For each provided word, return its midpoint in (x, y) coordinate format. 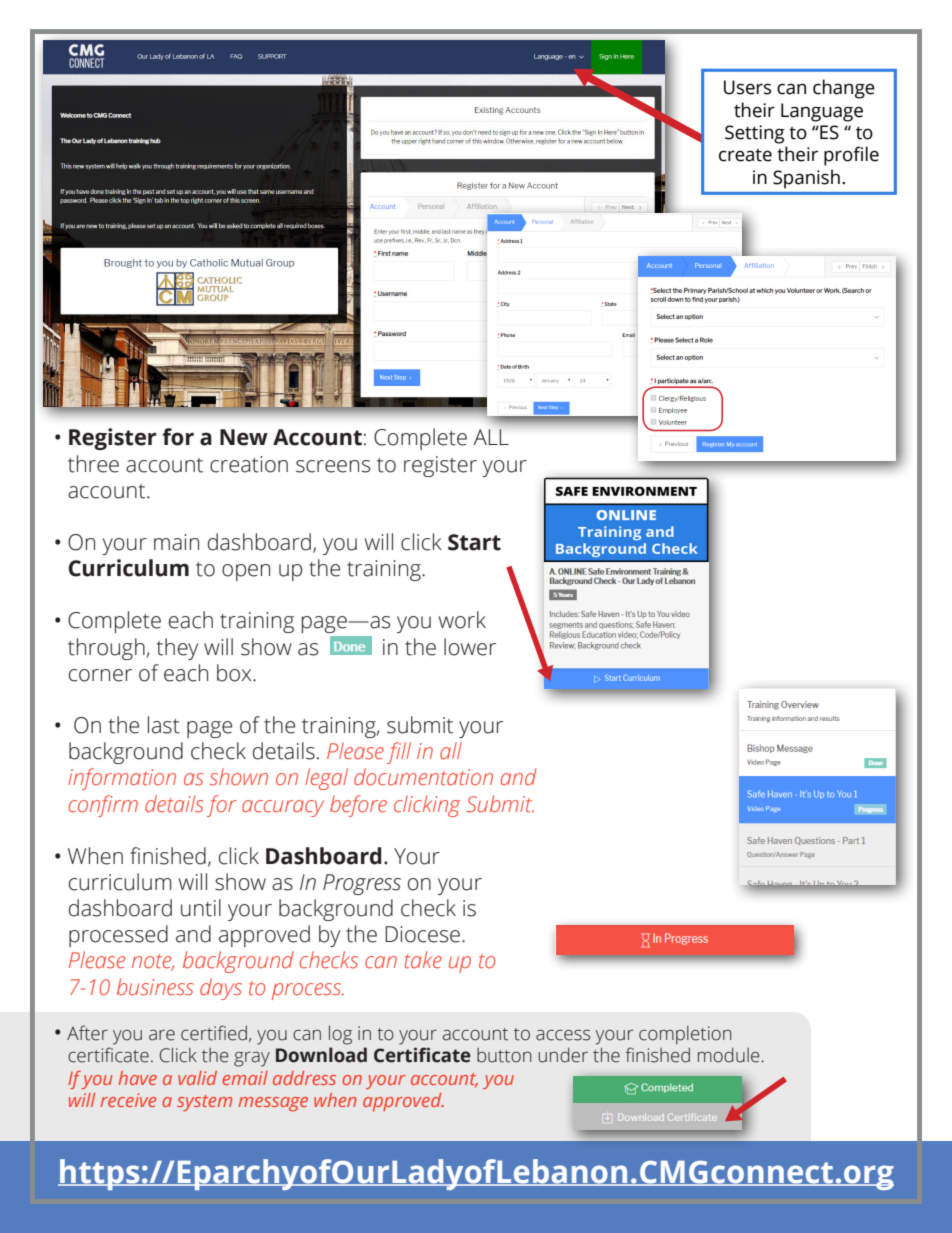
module (730, 1055)
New (244, 437)
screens (333, 466)
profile (851, 156)
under (563, 1055)
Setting (755, 134)
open (246, 572)
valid (197, 1078)
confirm (103, 806)
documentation (423, 777)
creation (249, 464)
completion (685, 1035)
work (462, 620)
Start (474, 542)
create (745, 155)
